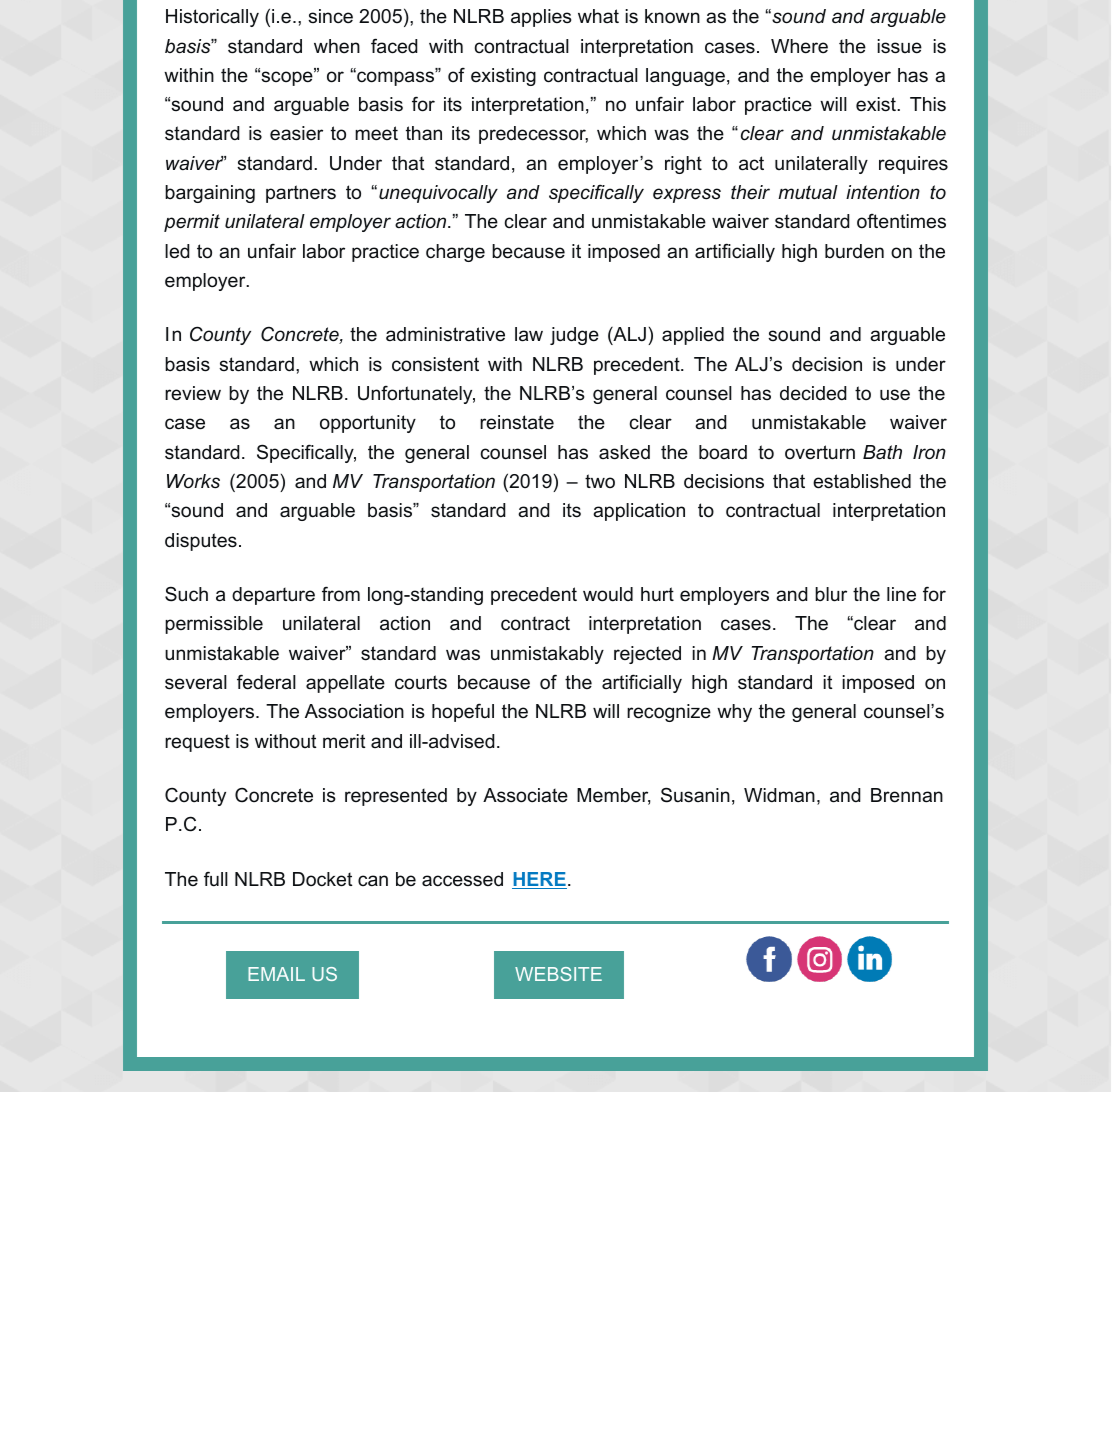 This image has width=1112, height=1439. What do you see at coordinates (177, 251) in the image?
I see `led` at bounding box center [177, 251].
